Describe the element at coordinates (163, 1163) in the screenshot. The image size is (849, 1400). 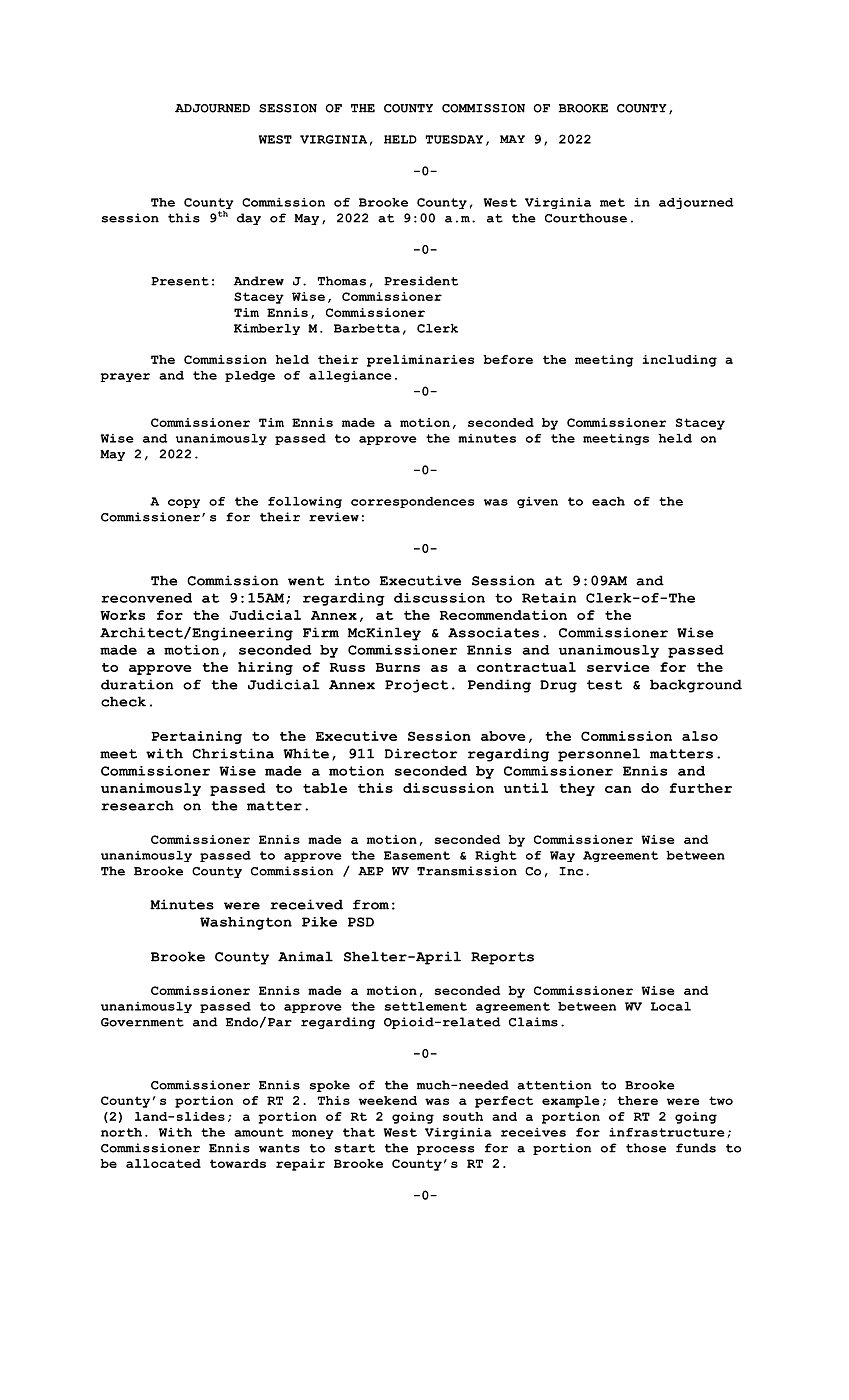
I see `allocated` at that location.
